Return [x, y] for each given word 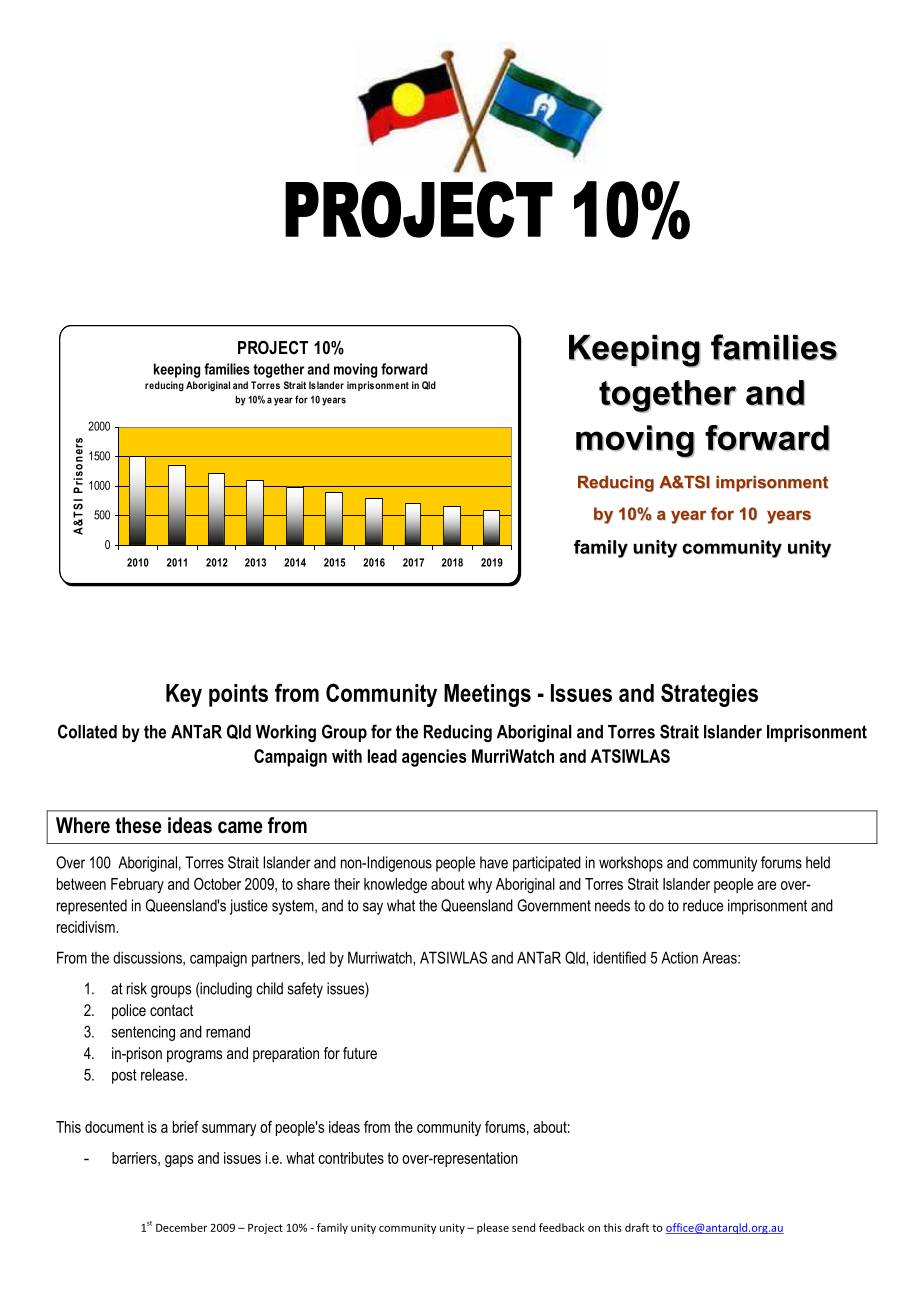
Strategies [709, 695]
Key [184, 695]
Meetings [487, 695]
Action [679, 957]
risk [137, 988]
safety [305, 990]
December [181, 1227]
